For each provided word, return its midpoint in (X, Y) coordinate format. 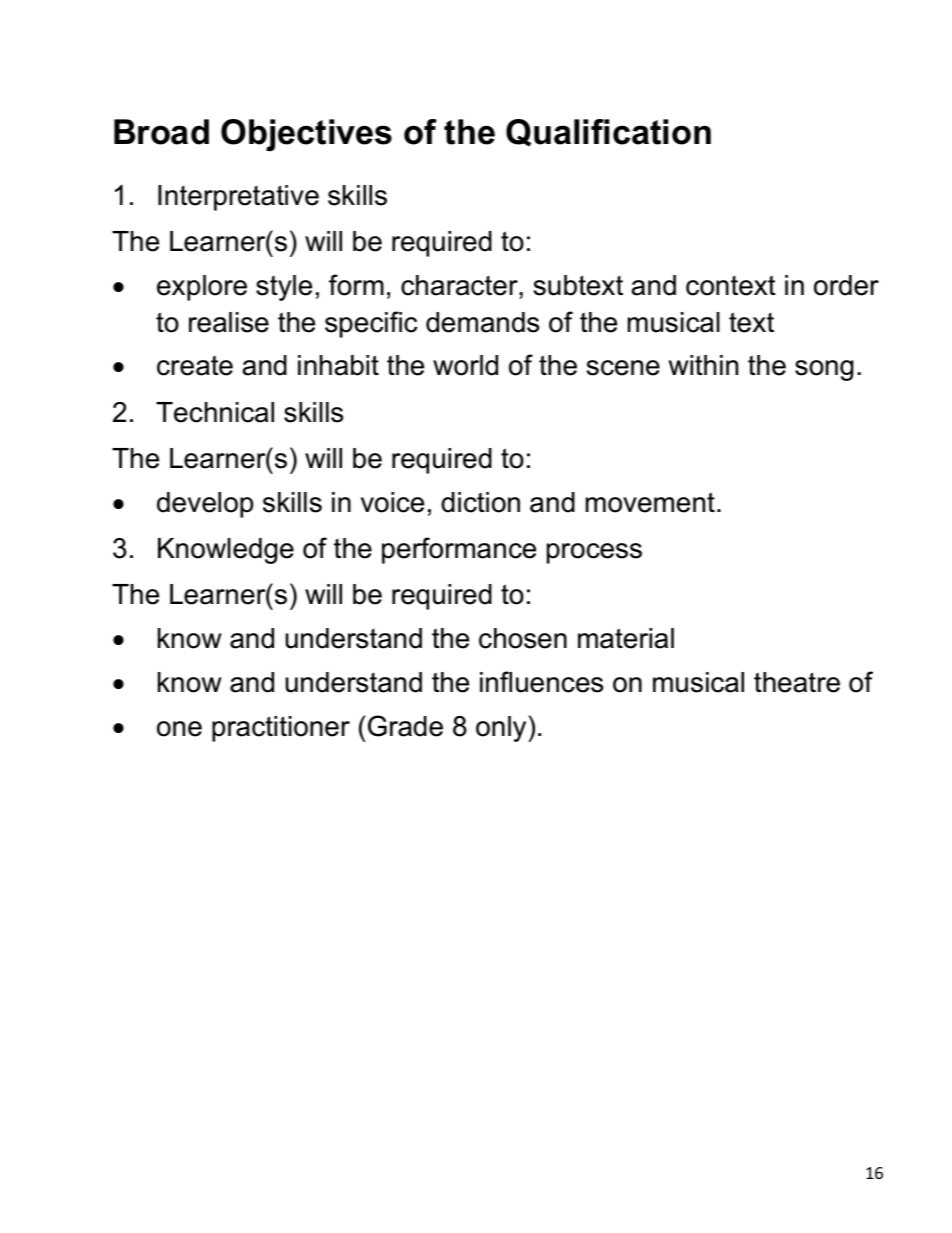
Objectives (306, 135)
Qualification (608, 133)
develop (205, 505)
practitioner (281, 729)
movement (650, 502)
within (703, 365)
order (846, 285)
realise (229, 322)
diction (480, 502)
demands (482, 322)
